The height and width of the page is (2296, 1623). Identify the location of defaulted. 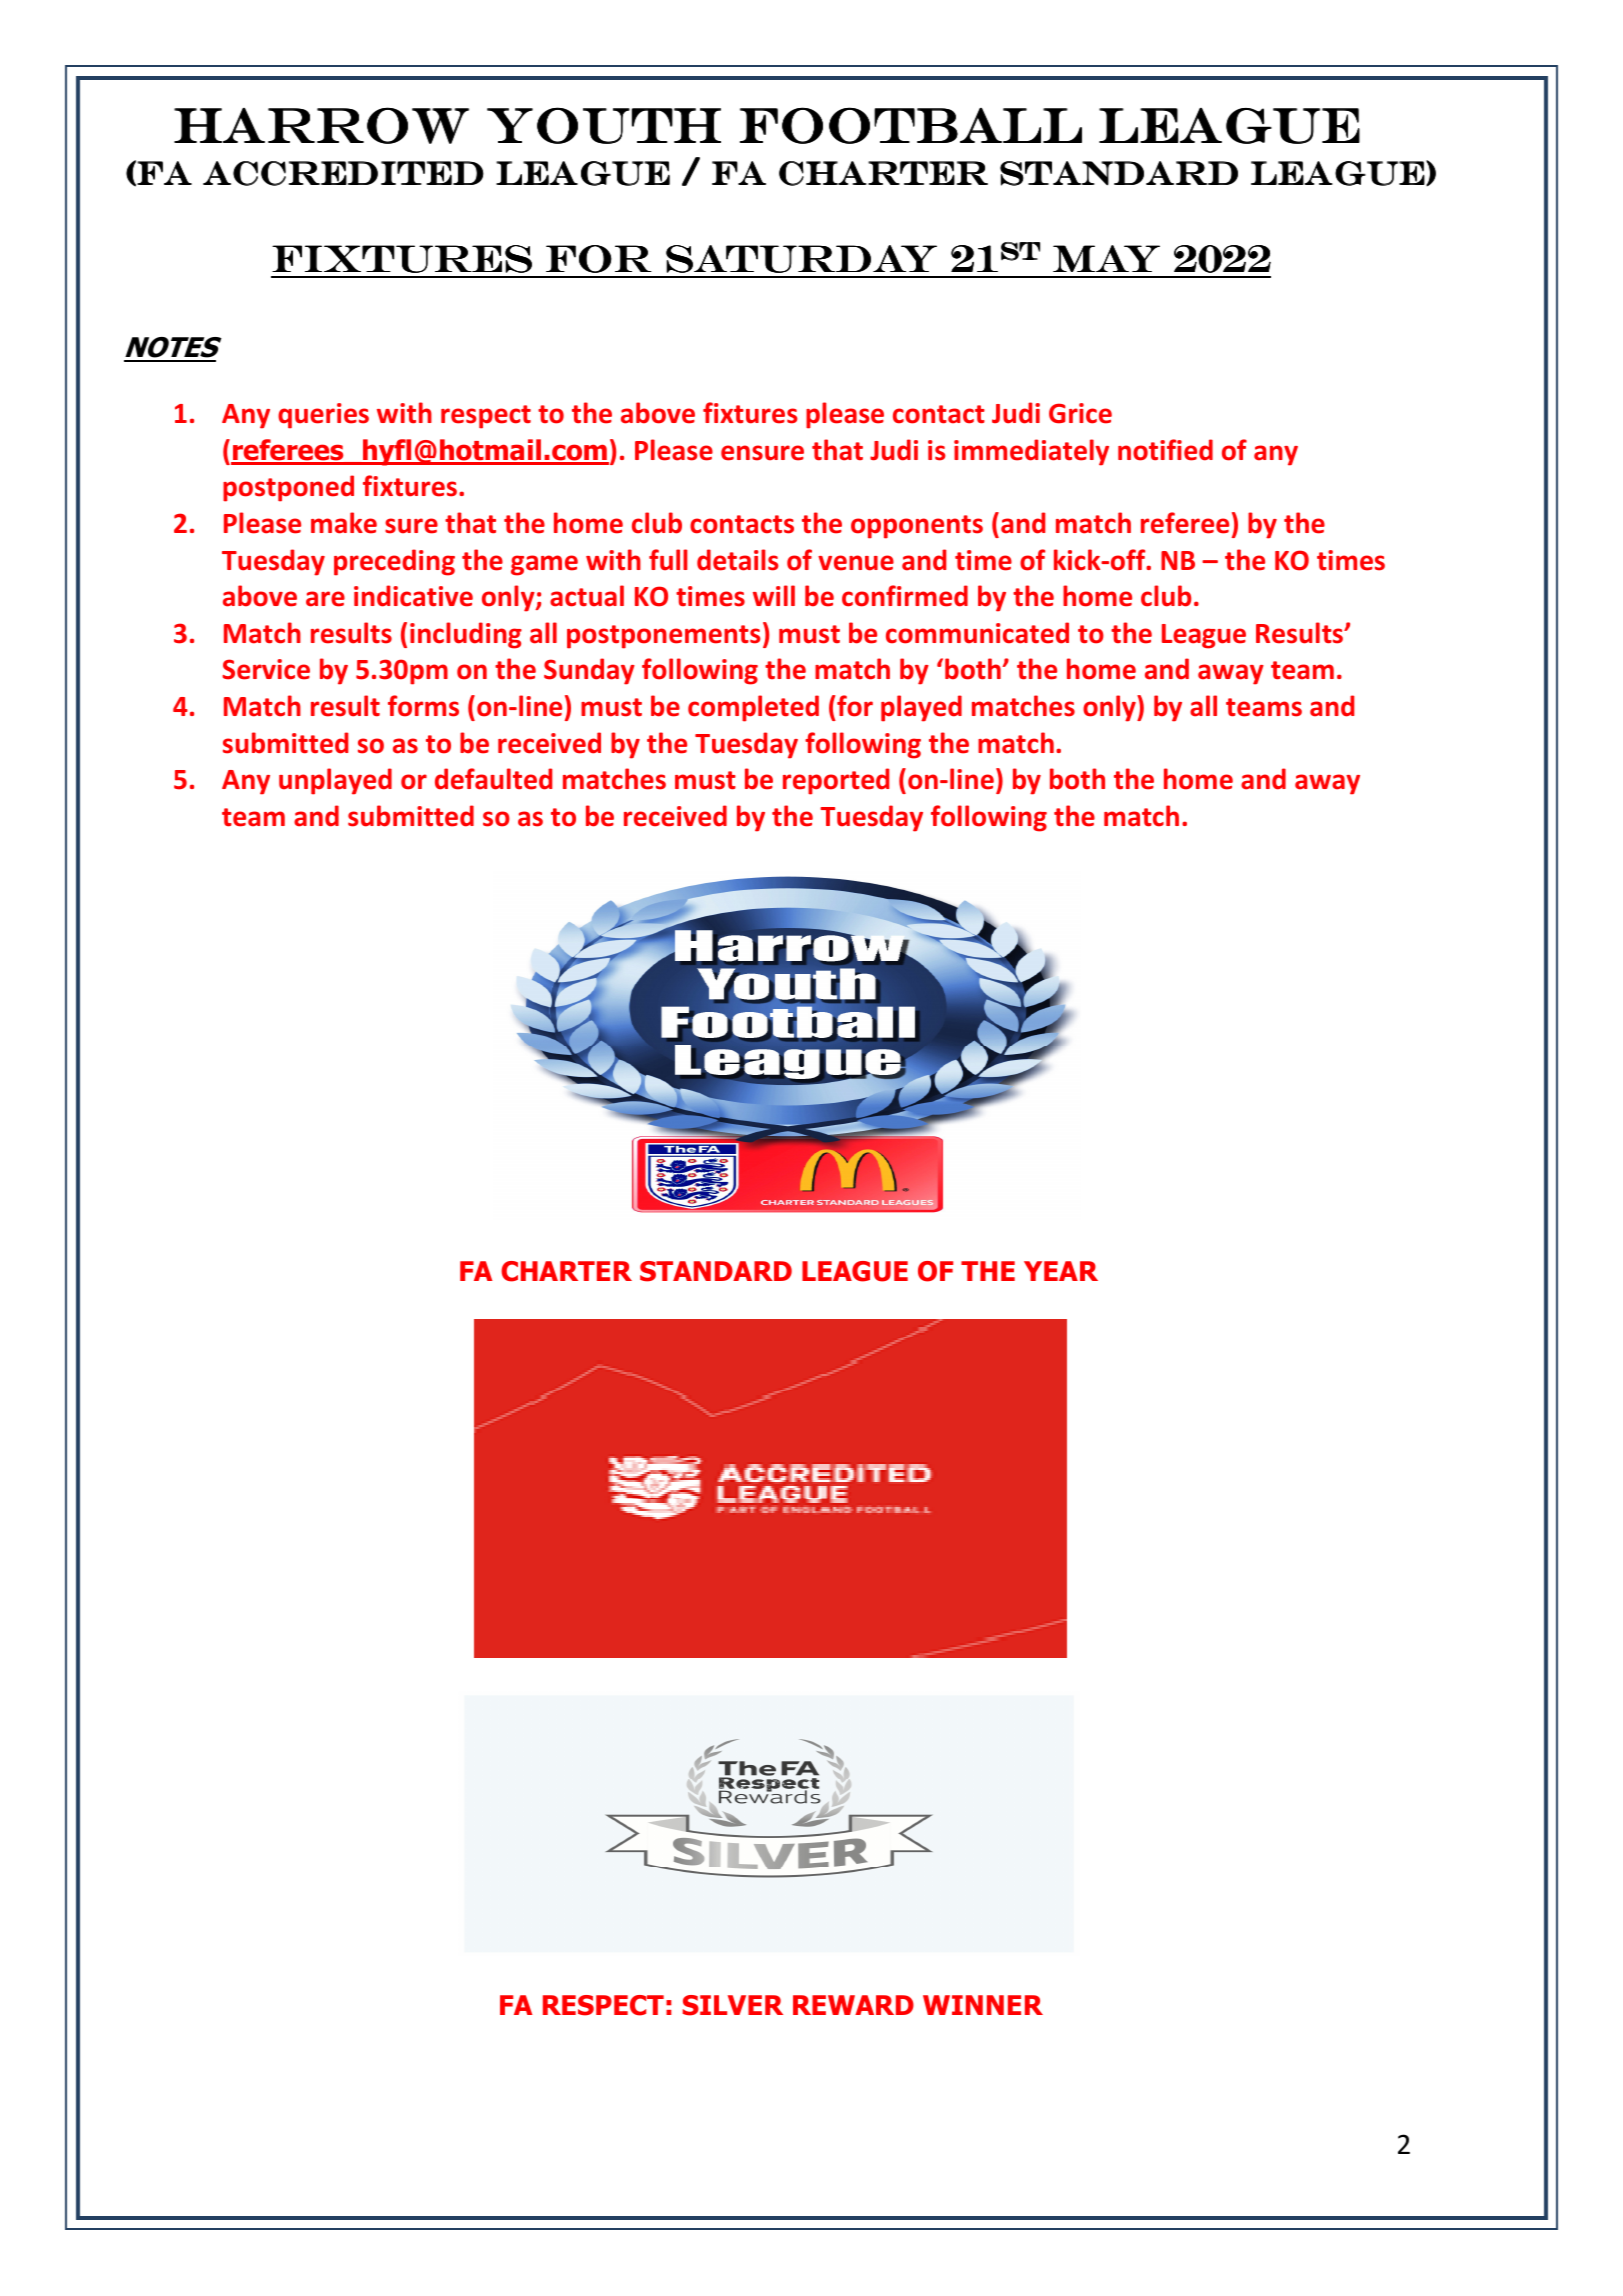
(493, 779).
